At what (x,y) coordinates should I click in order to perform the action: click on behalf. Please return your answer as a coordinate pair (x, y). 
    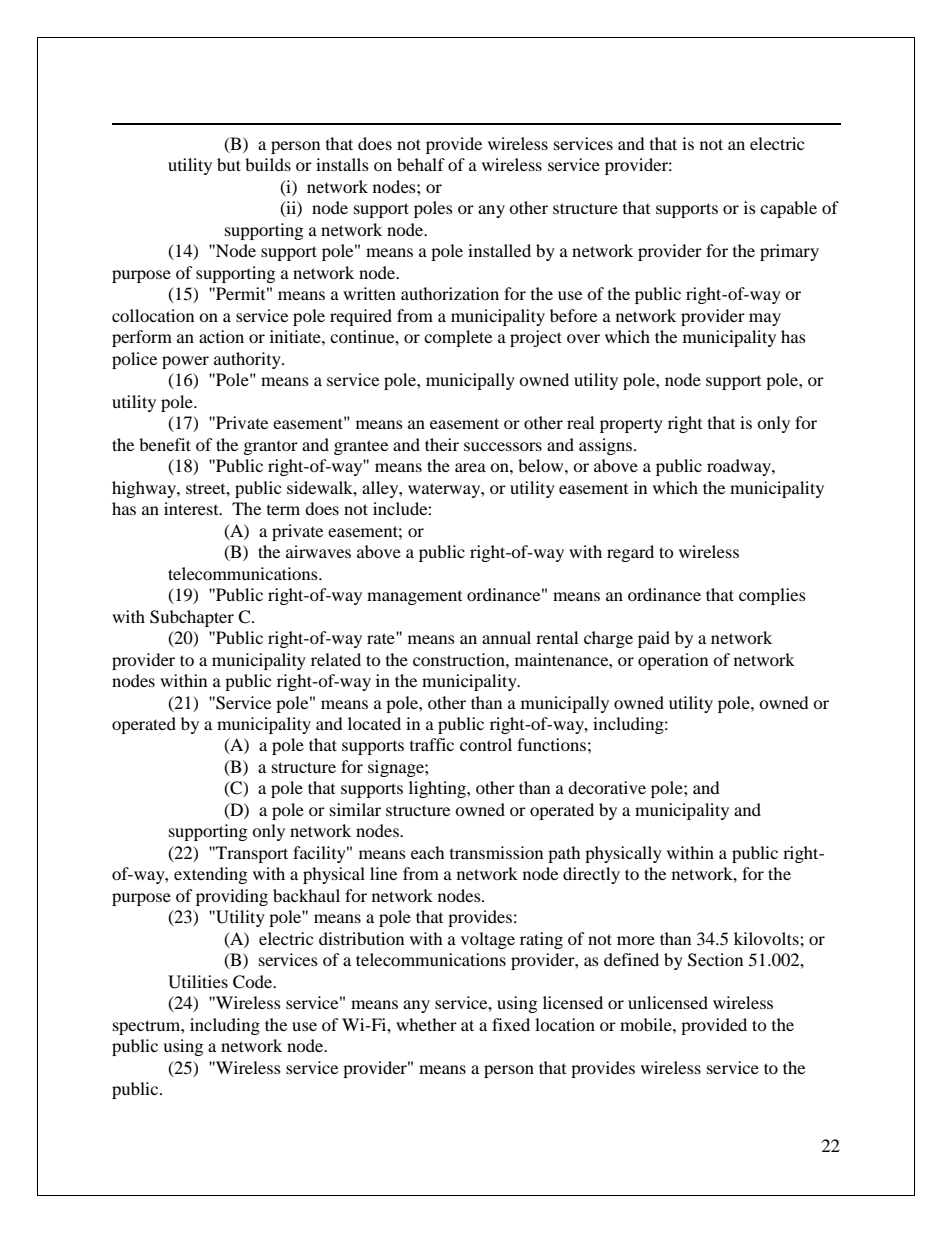
    Looking at the image, I should click on (421, 164).
